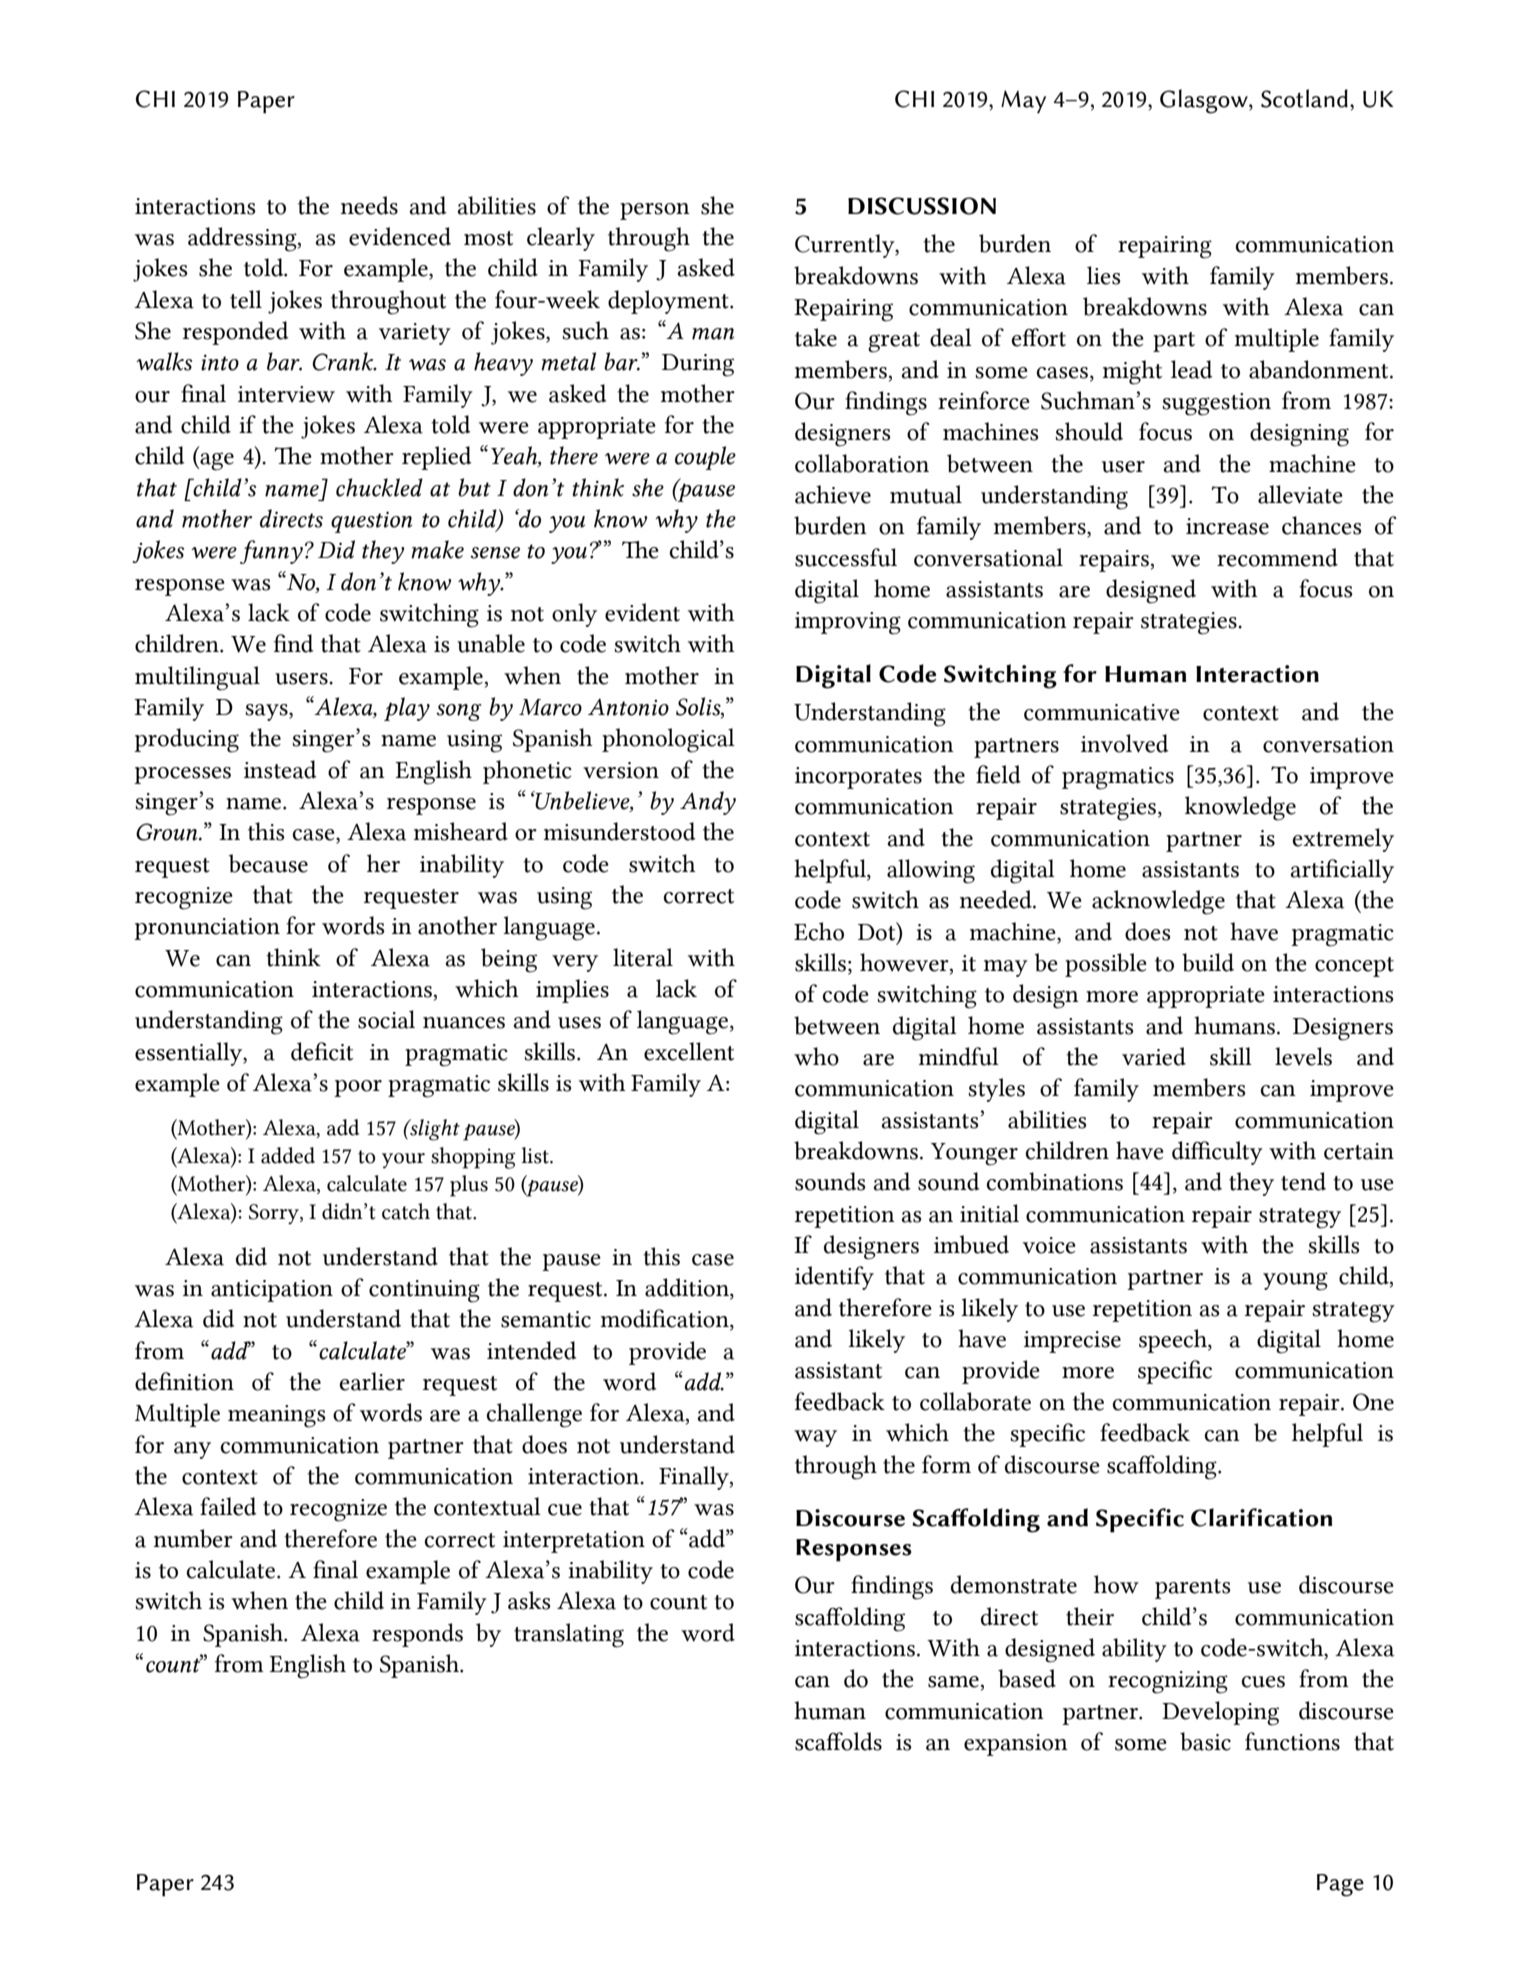 The height and width of the screenshot is (1978, 1529). I want to click on deficit, so click(322, 1051).
